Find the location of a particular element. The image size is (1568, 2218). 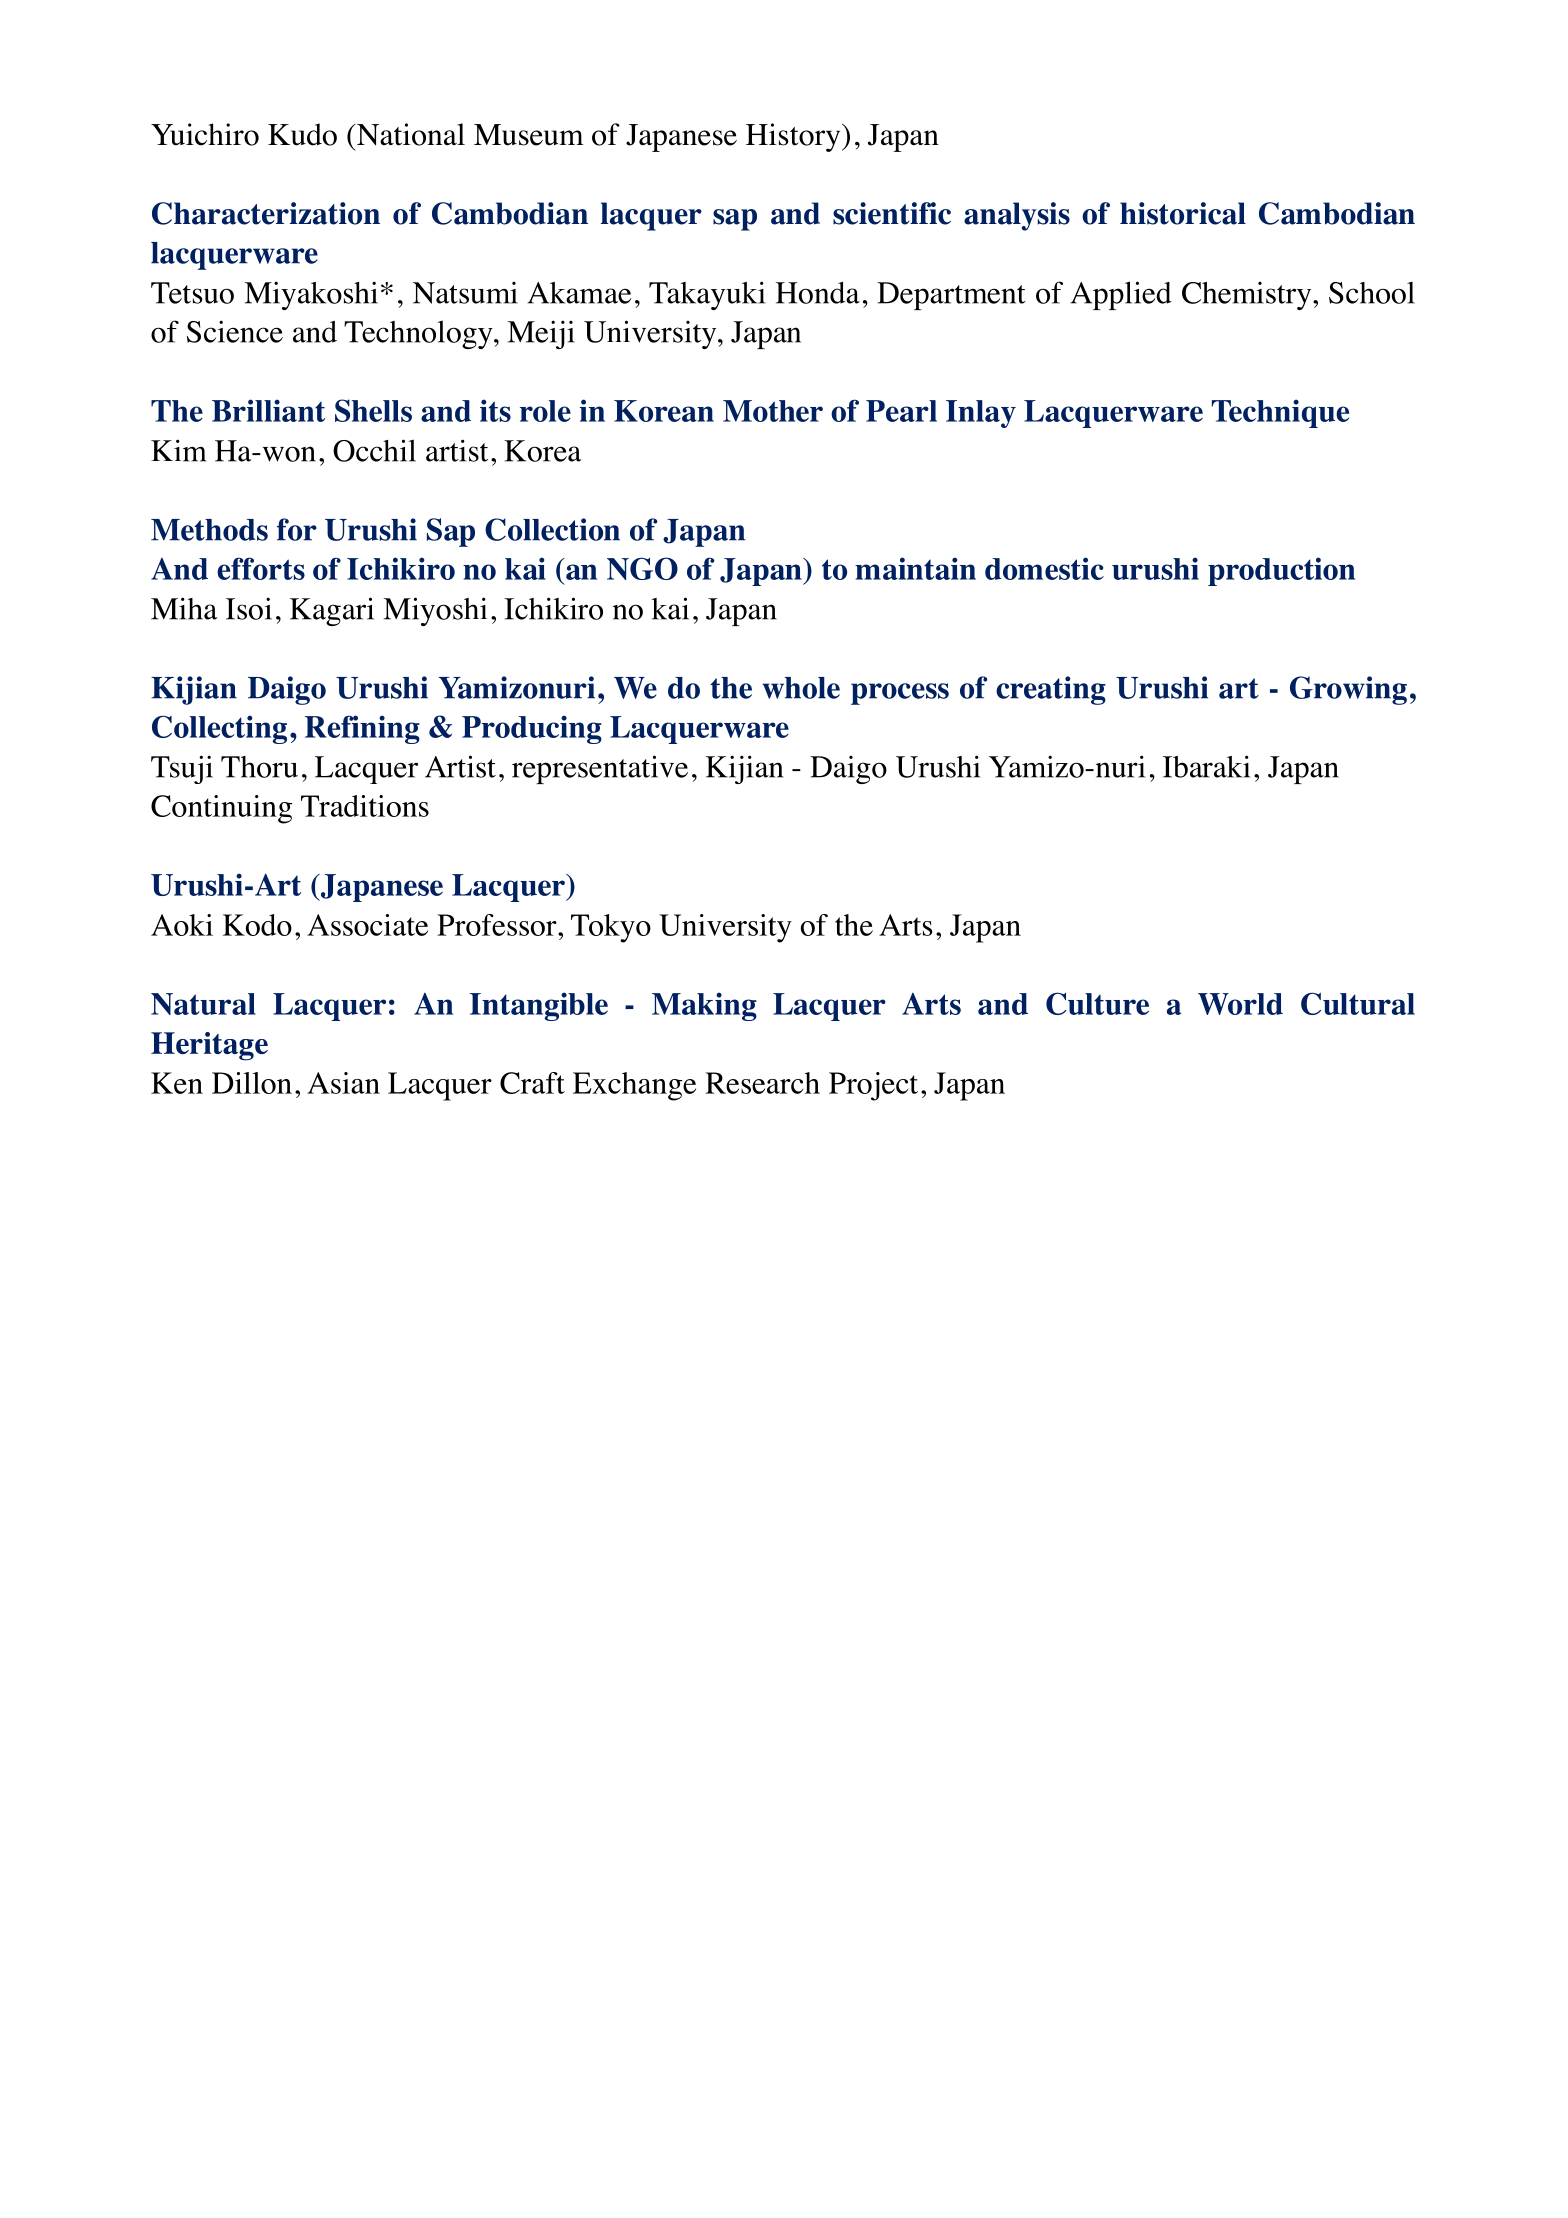

historical is located at coordinates (1183, 213).
